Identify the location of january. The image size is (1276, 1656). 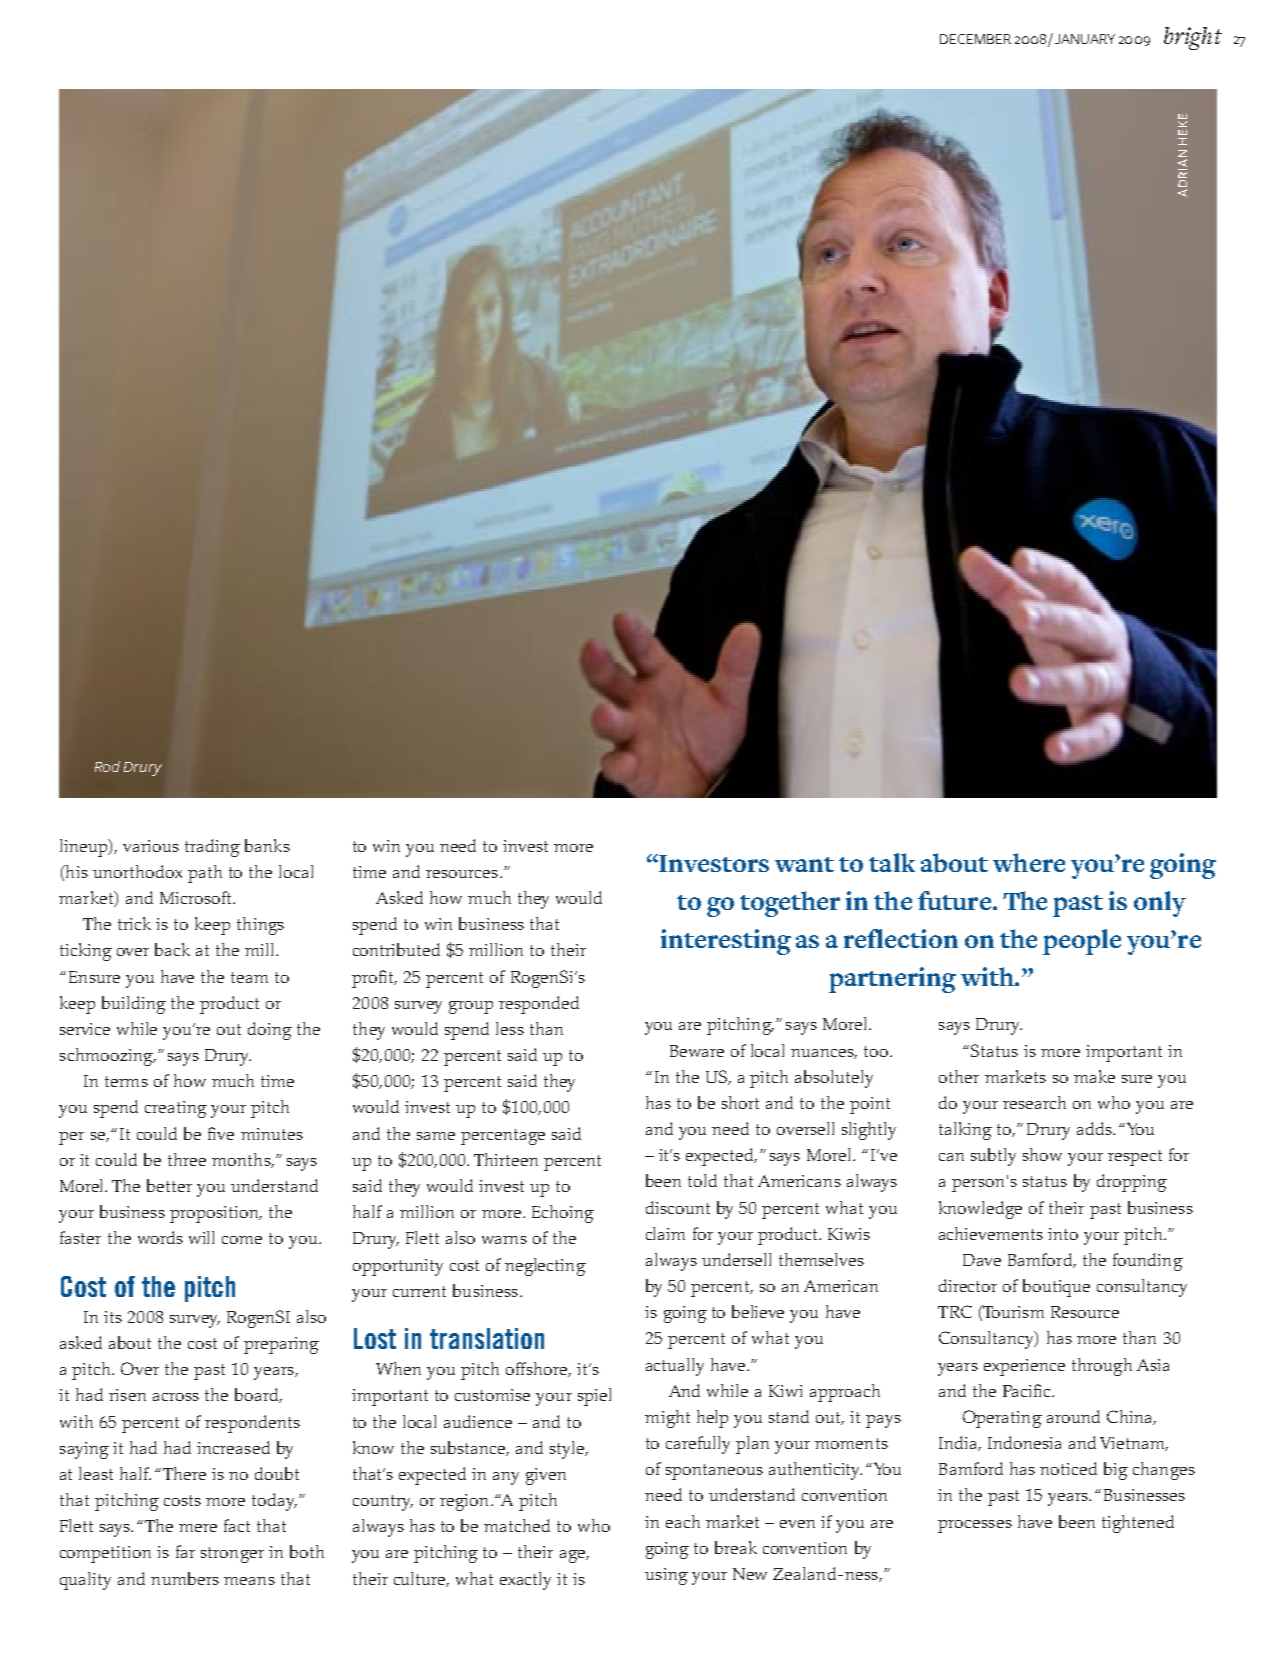
(1083, 38).
